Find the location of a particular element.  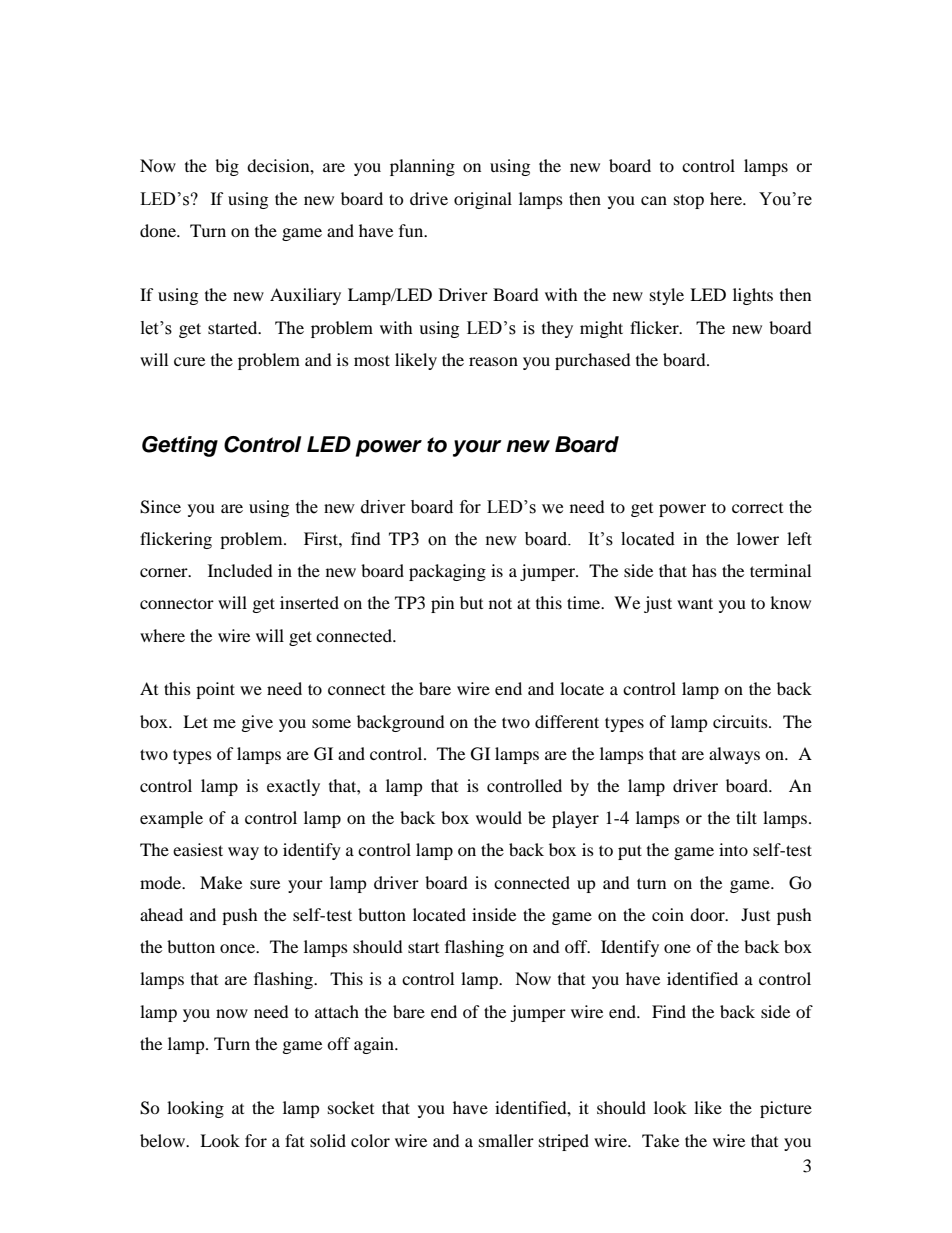

packaging is located at coordinates (447, 572).
